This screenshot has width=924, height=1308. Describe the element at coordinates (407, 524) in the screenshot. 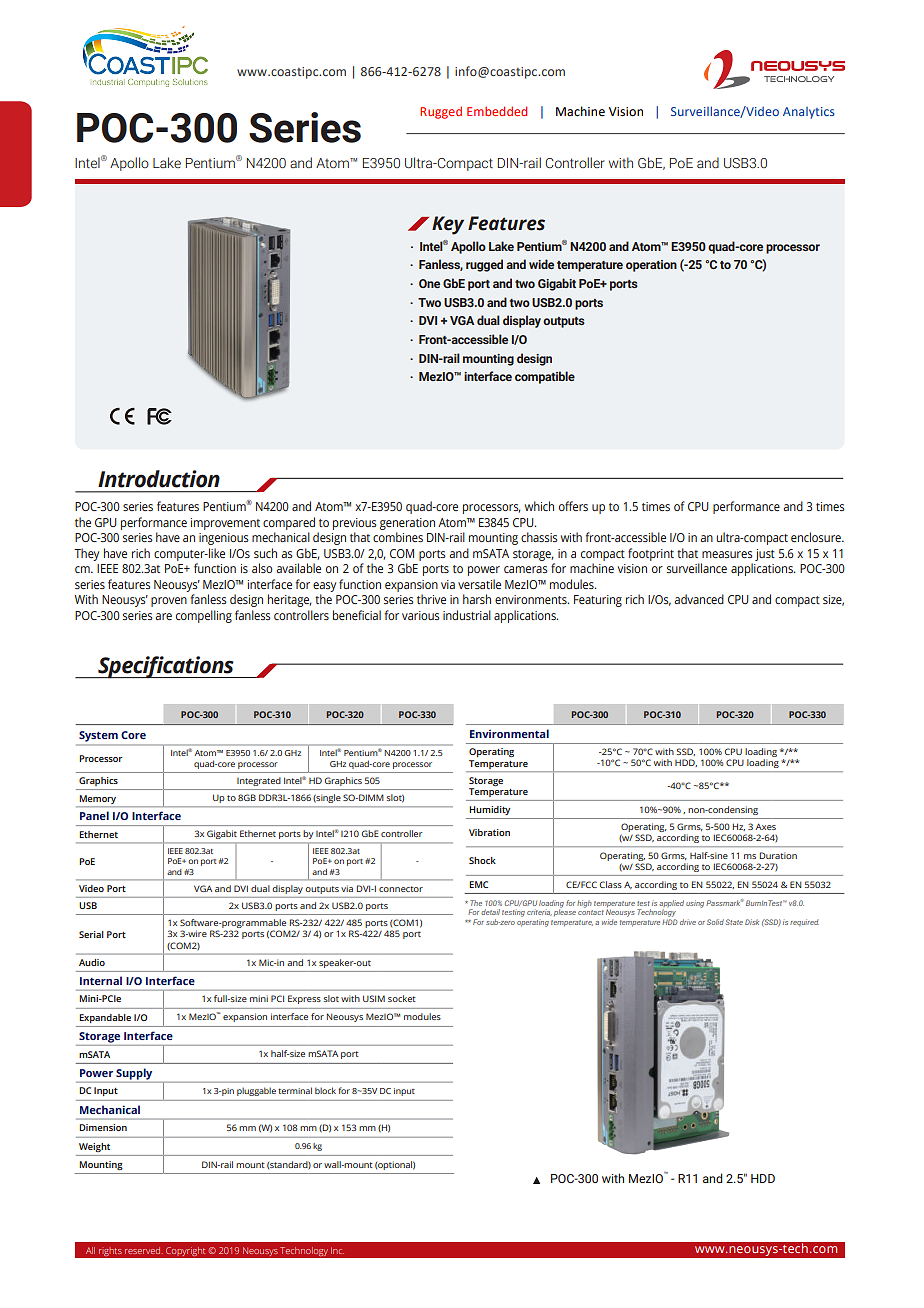

I see `generation` at that location.
